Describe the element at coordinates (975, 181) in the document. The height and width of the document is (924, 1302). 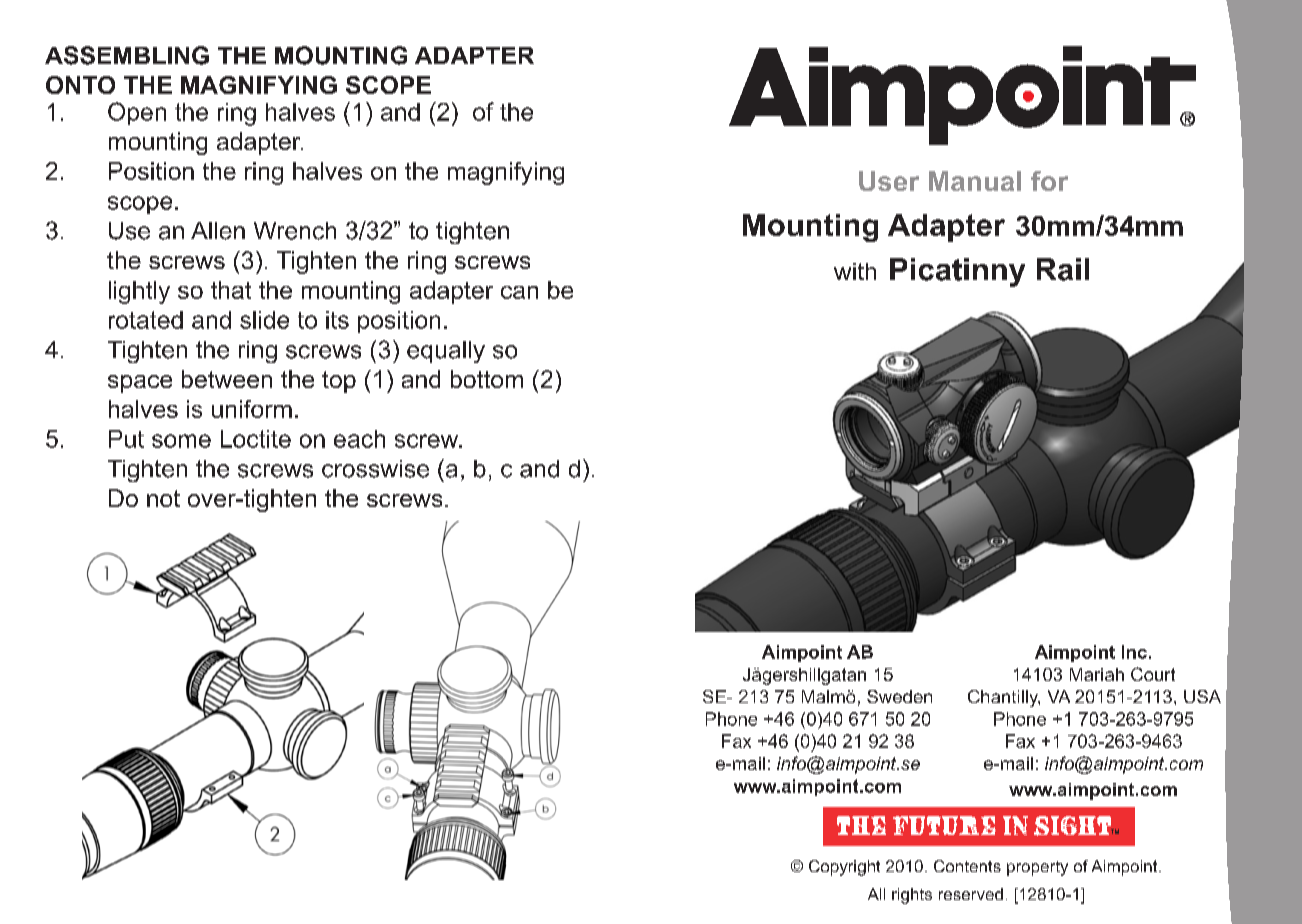
I see `Manual` at that location.
